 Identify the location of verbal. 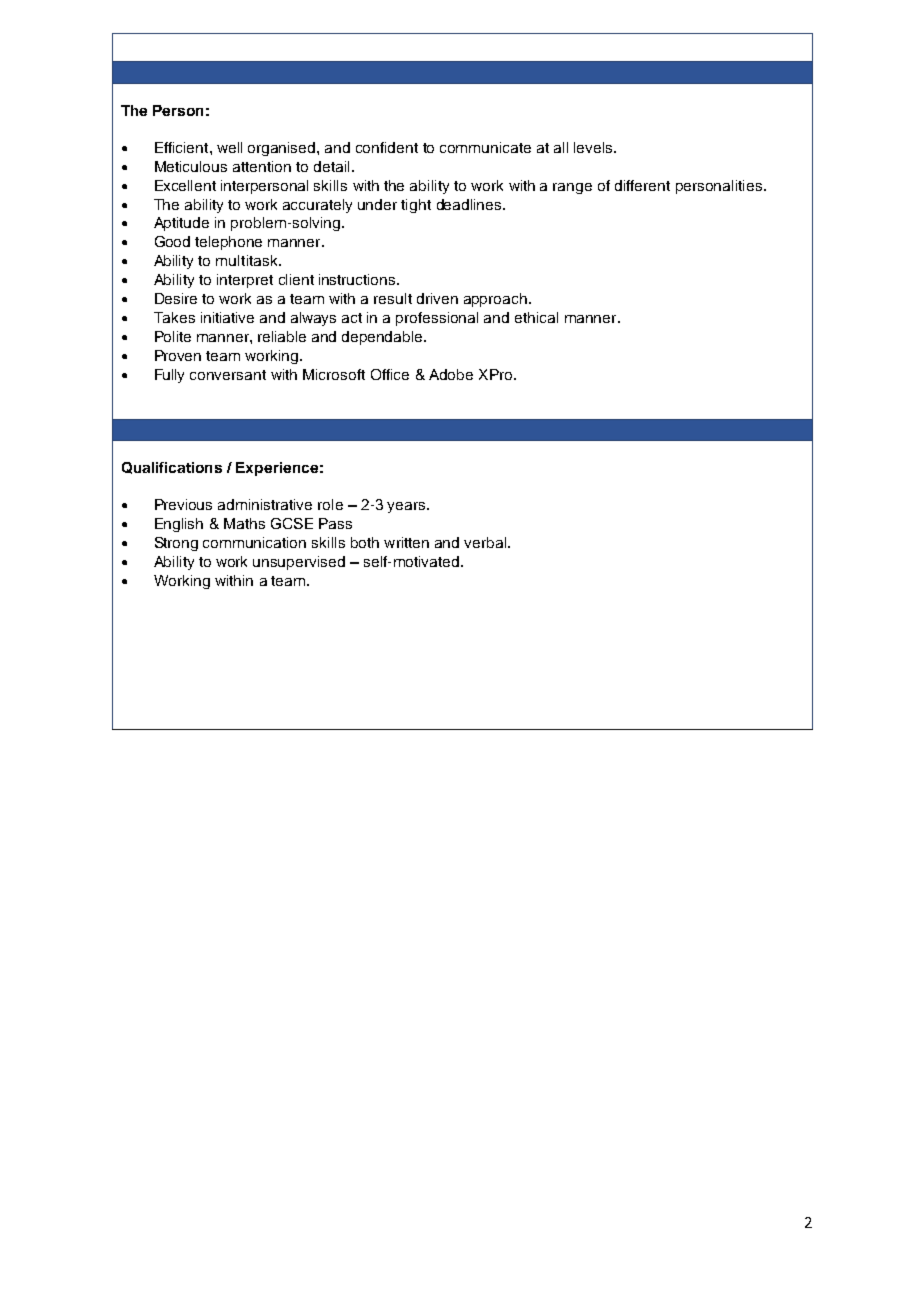
(485, 542).
